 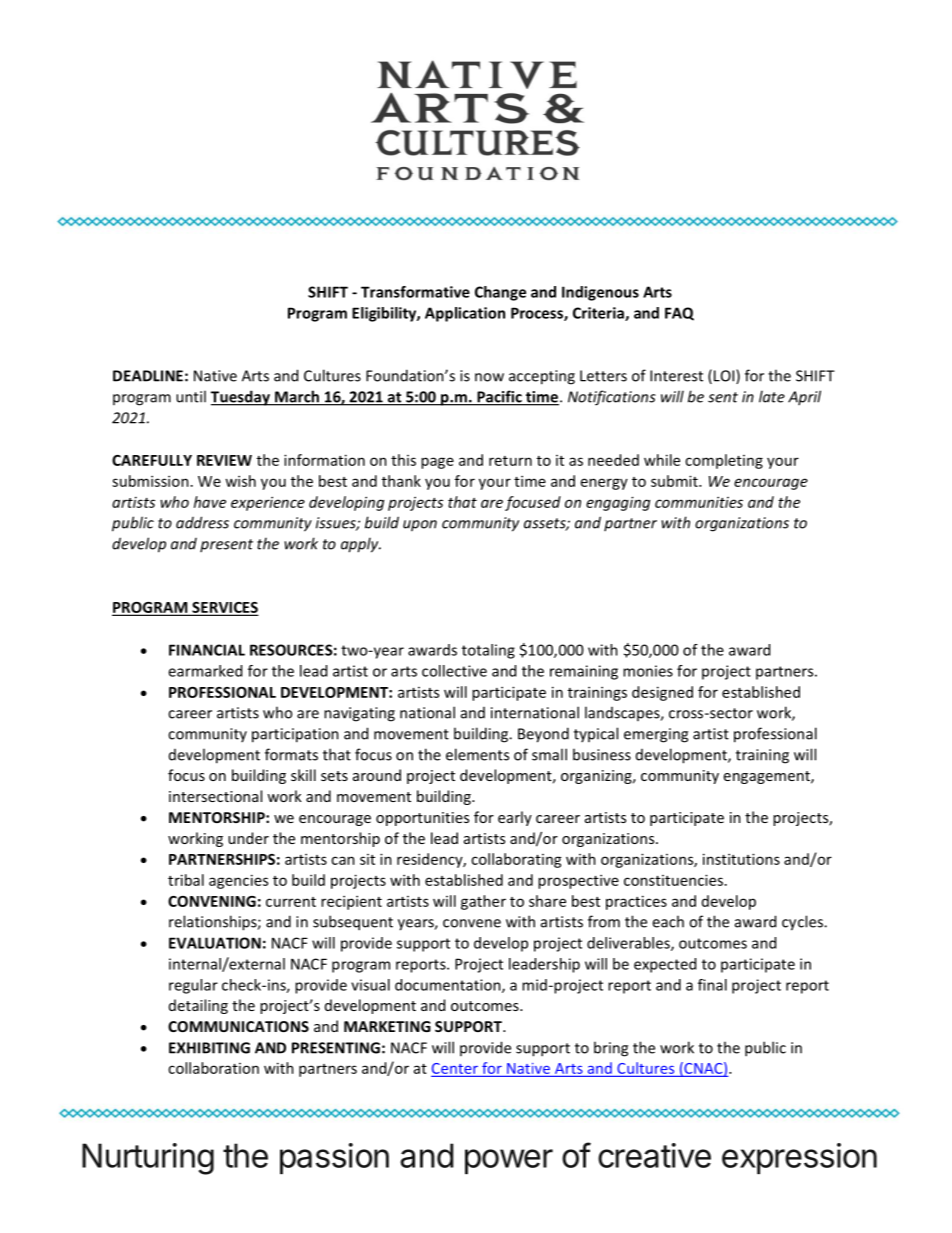 What do you see at coordinates (699, 502) in the screenshot?
I see `communities` at bounding box center [699, 502].
